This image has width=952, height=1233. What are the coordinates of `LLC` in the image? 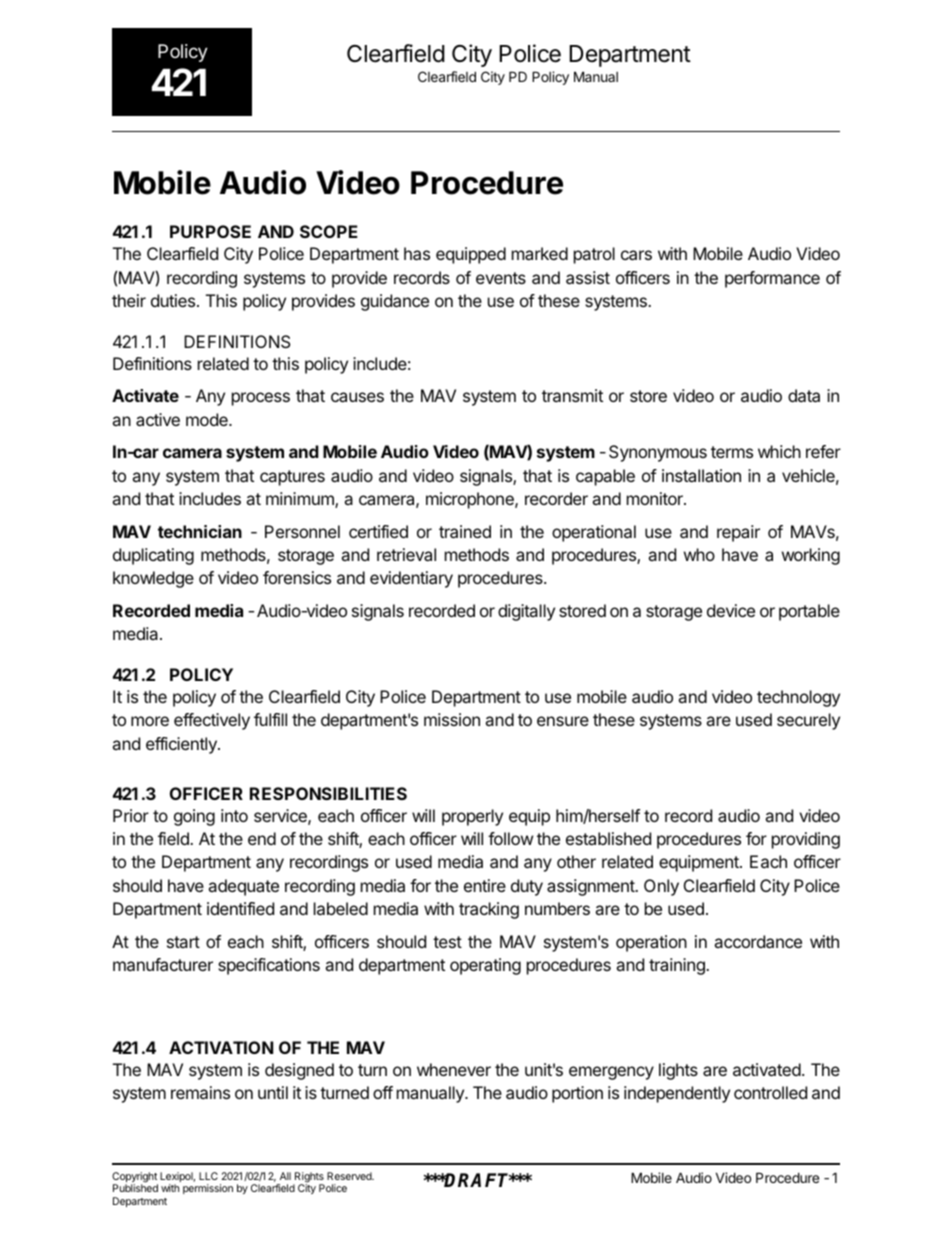 It's located at (208, 1176).
